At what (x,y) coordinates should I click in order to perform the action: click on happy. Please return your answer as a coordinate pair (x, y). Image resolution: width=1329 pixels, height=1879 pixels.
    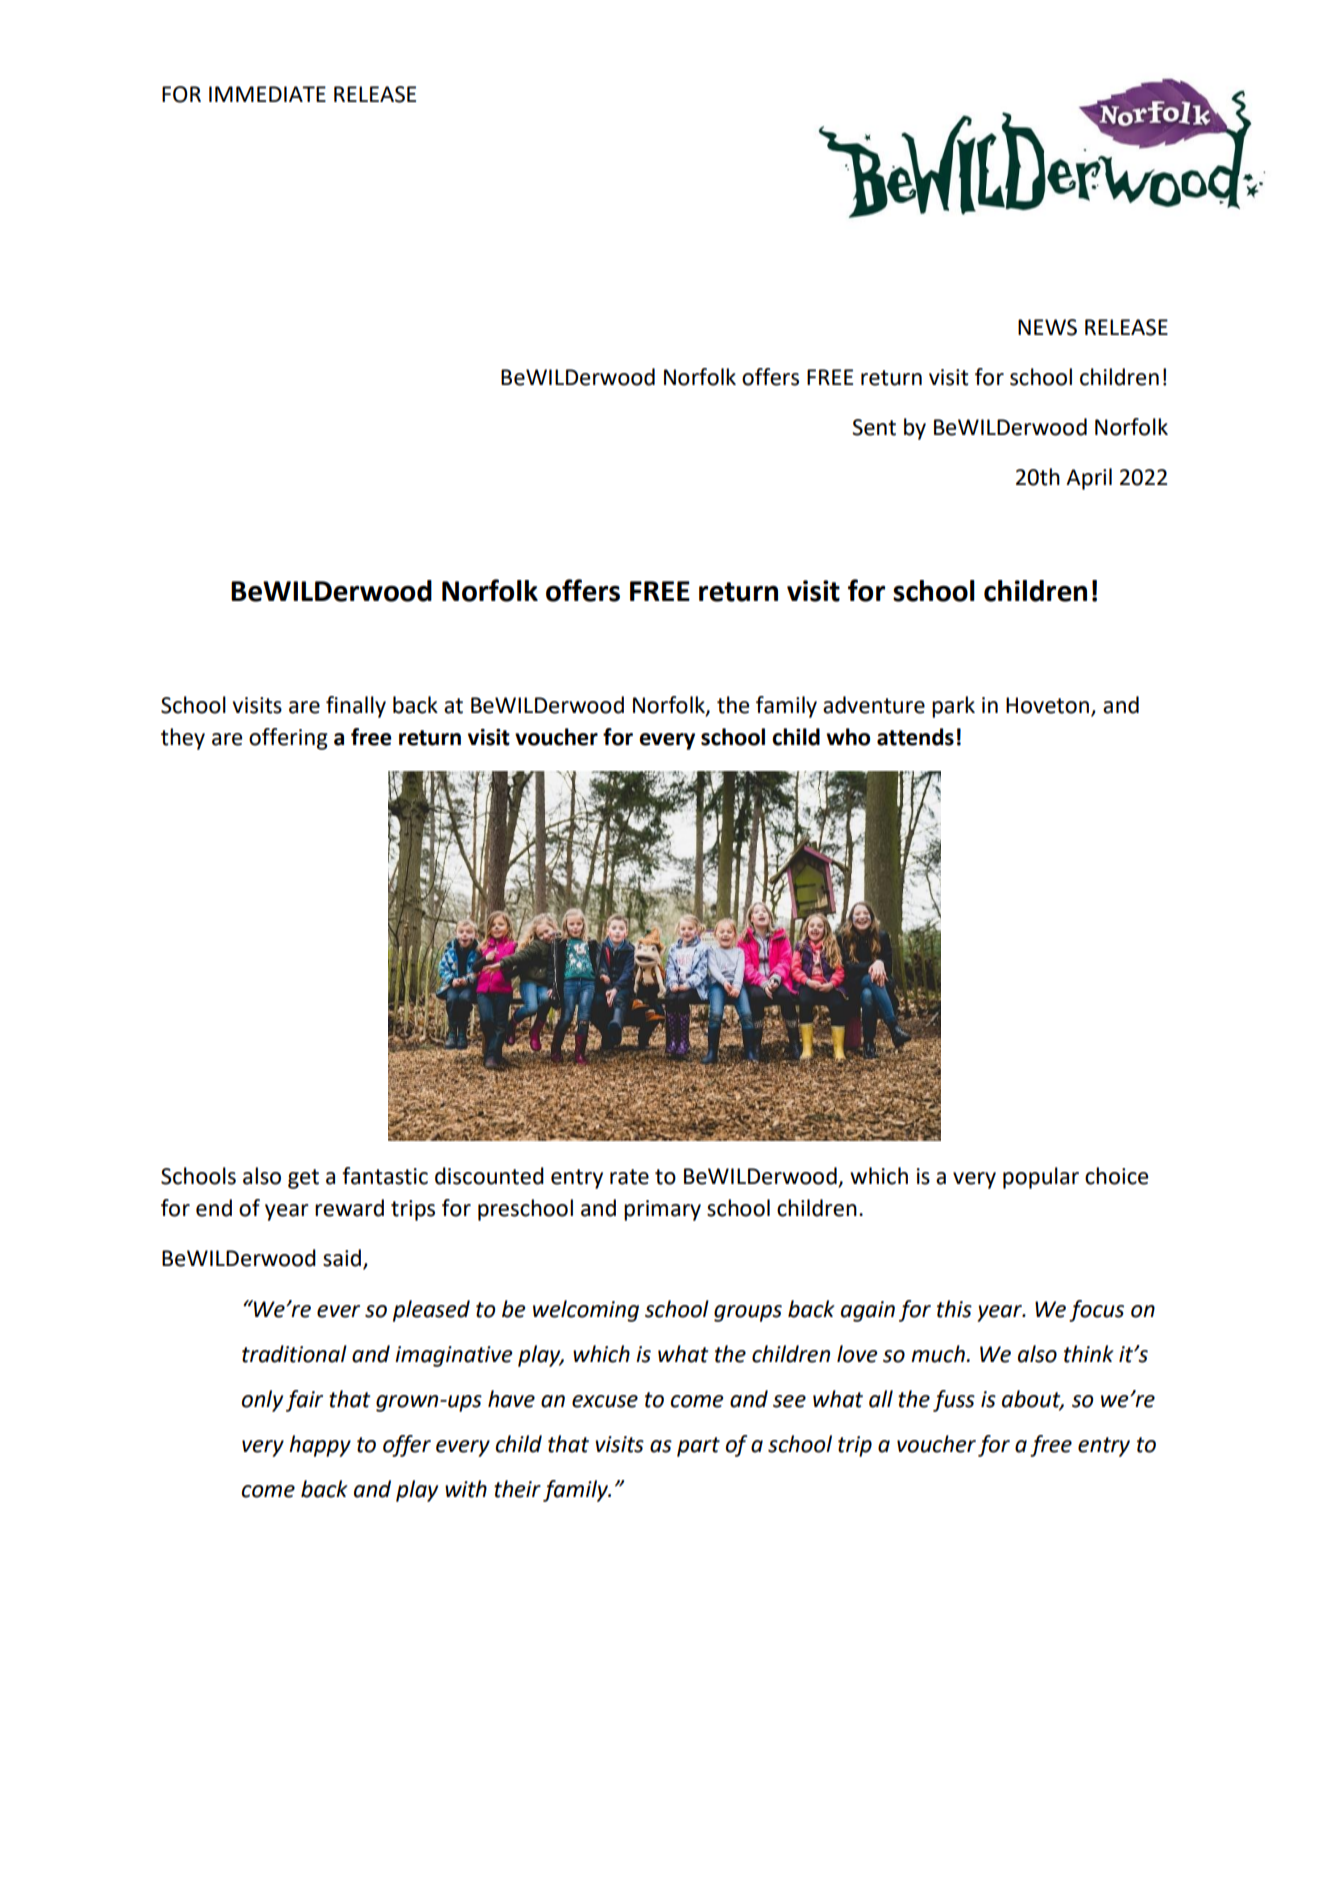
    Looking at the image, I should click on (320, 1446).
